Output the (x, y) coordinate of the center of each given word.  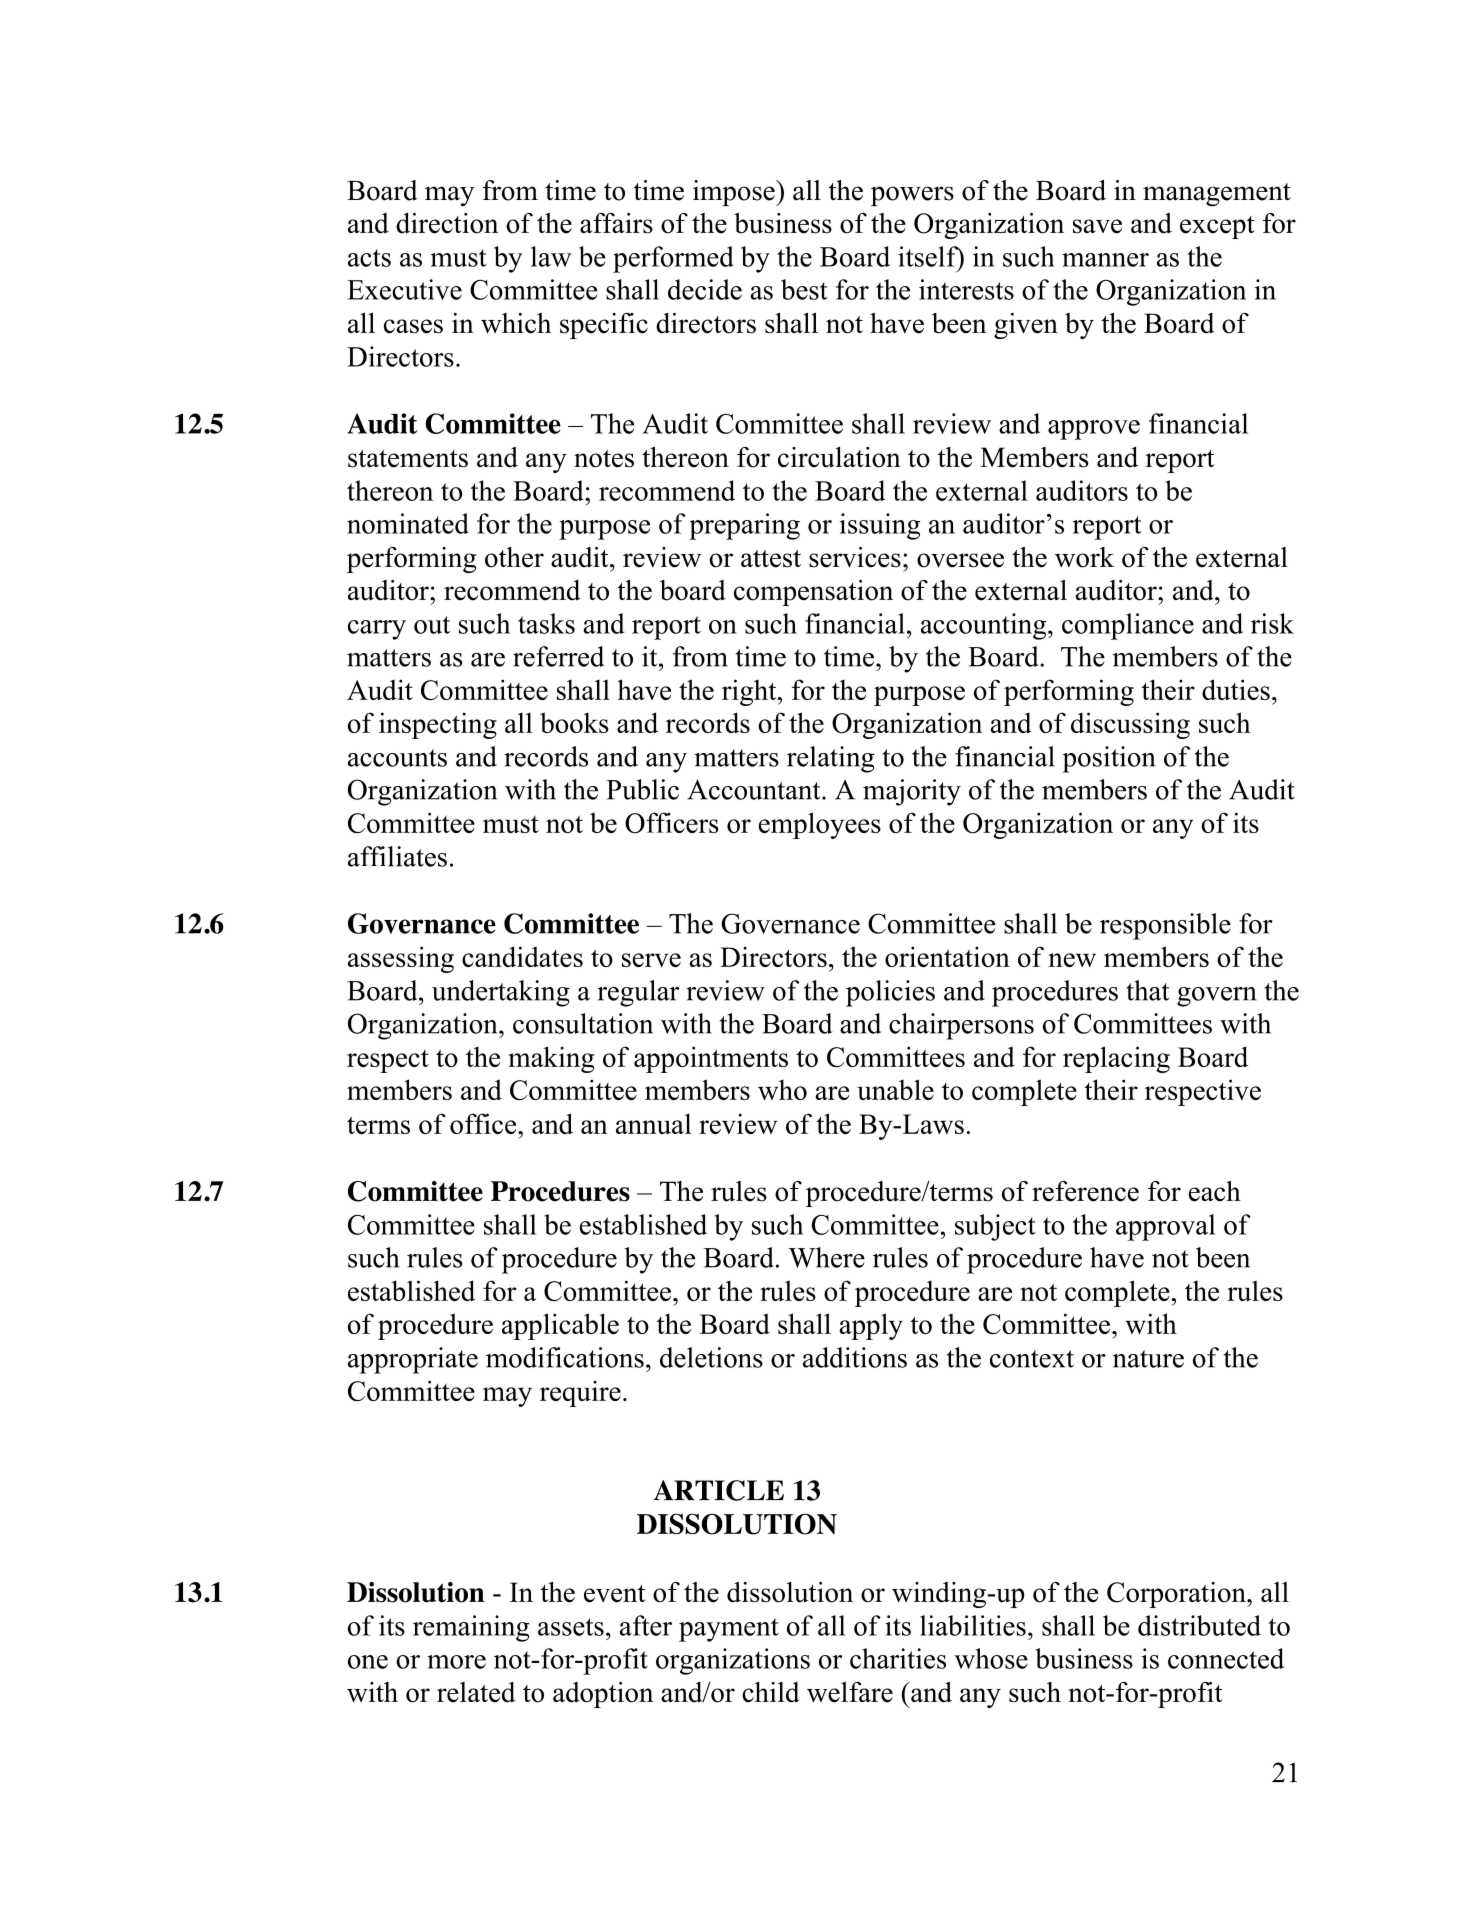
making (551, 1059)
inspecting (438, 725)
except (1217, 227)
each (1215, 1191)
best (804, 289)
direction (447, 223)
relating (831, 759)
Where (826, 1257)
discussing (1130, 725)
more (456, 1662)
